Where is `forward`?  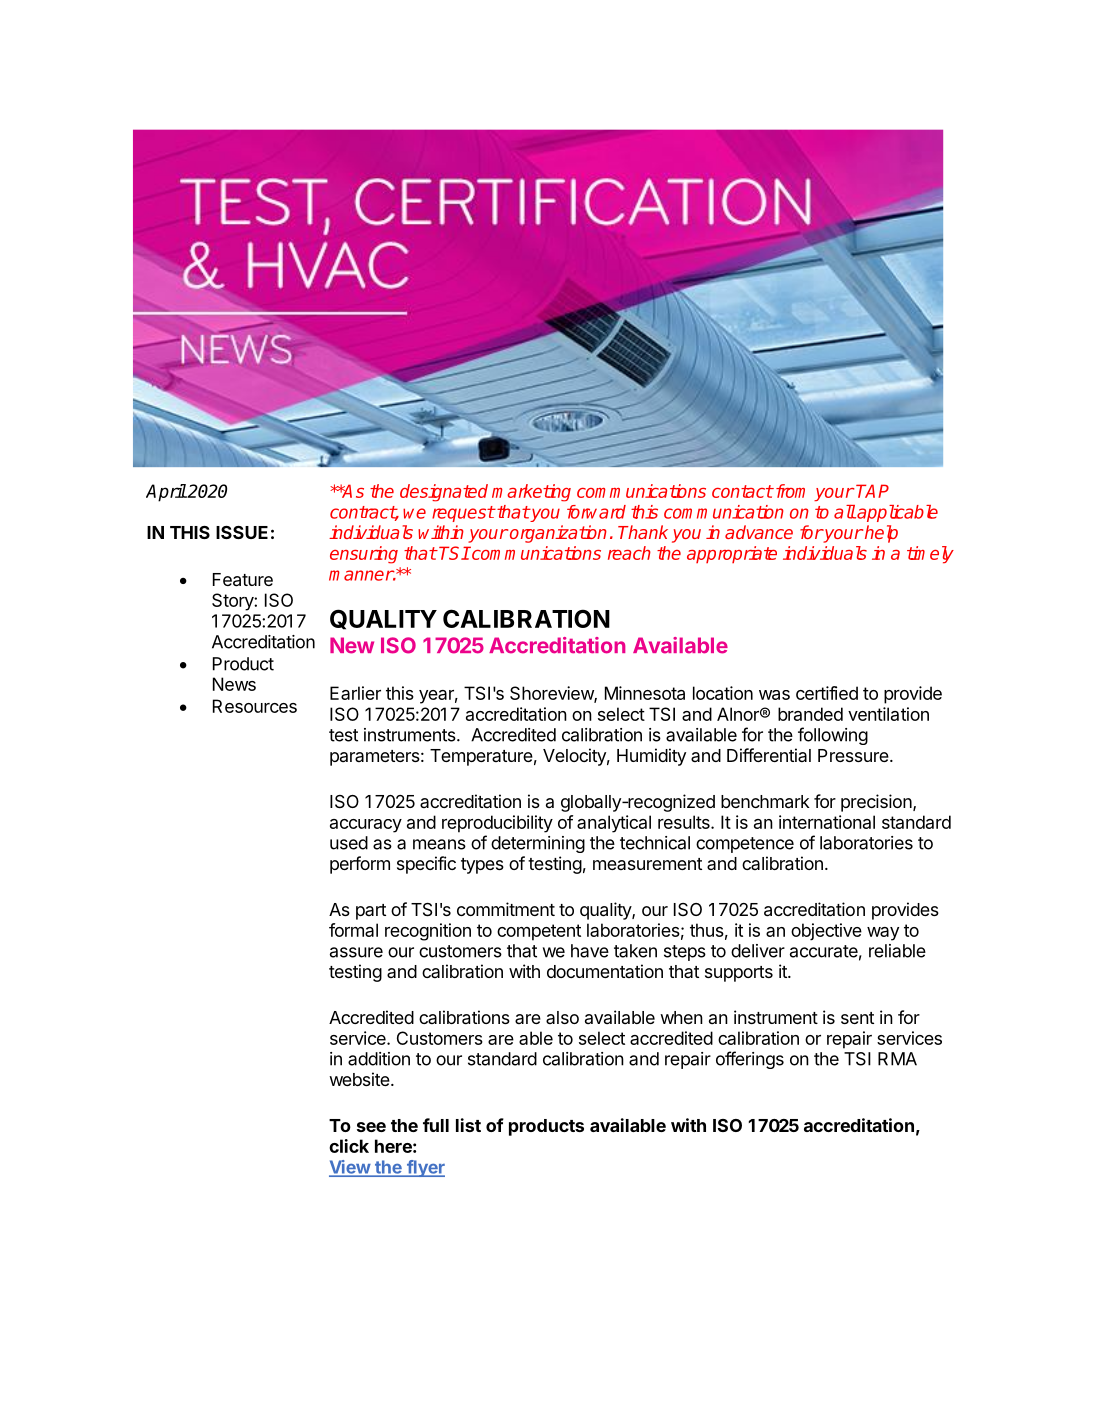
forward is located at coordinates (596, 512).
